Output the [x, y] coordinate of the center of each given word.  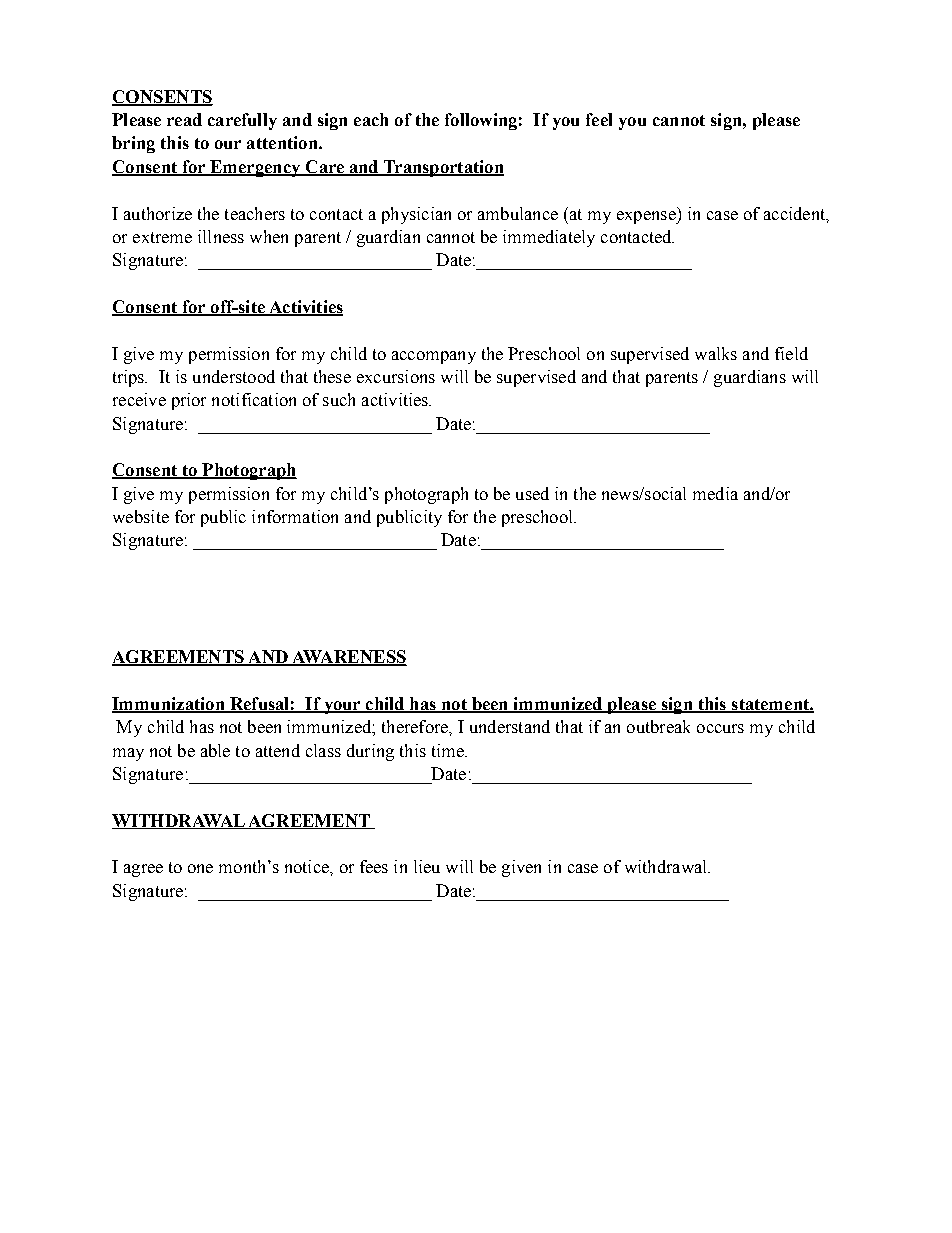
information [295, 516]
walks [716, 353]
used [532, 493]
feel [599, 119]
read [184, 119]
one [200, 868]
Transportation [442, 168]
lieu [427, 866]
